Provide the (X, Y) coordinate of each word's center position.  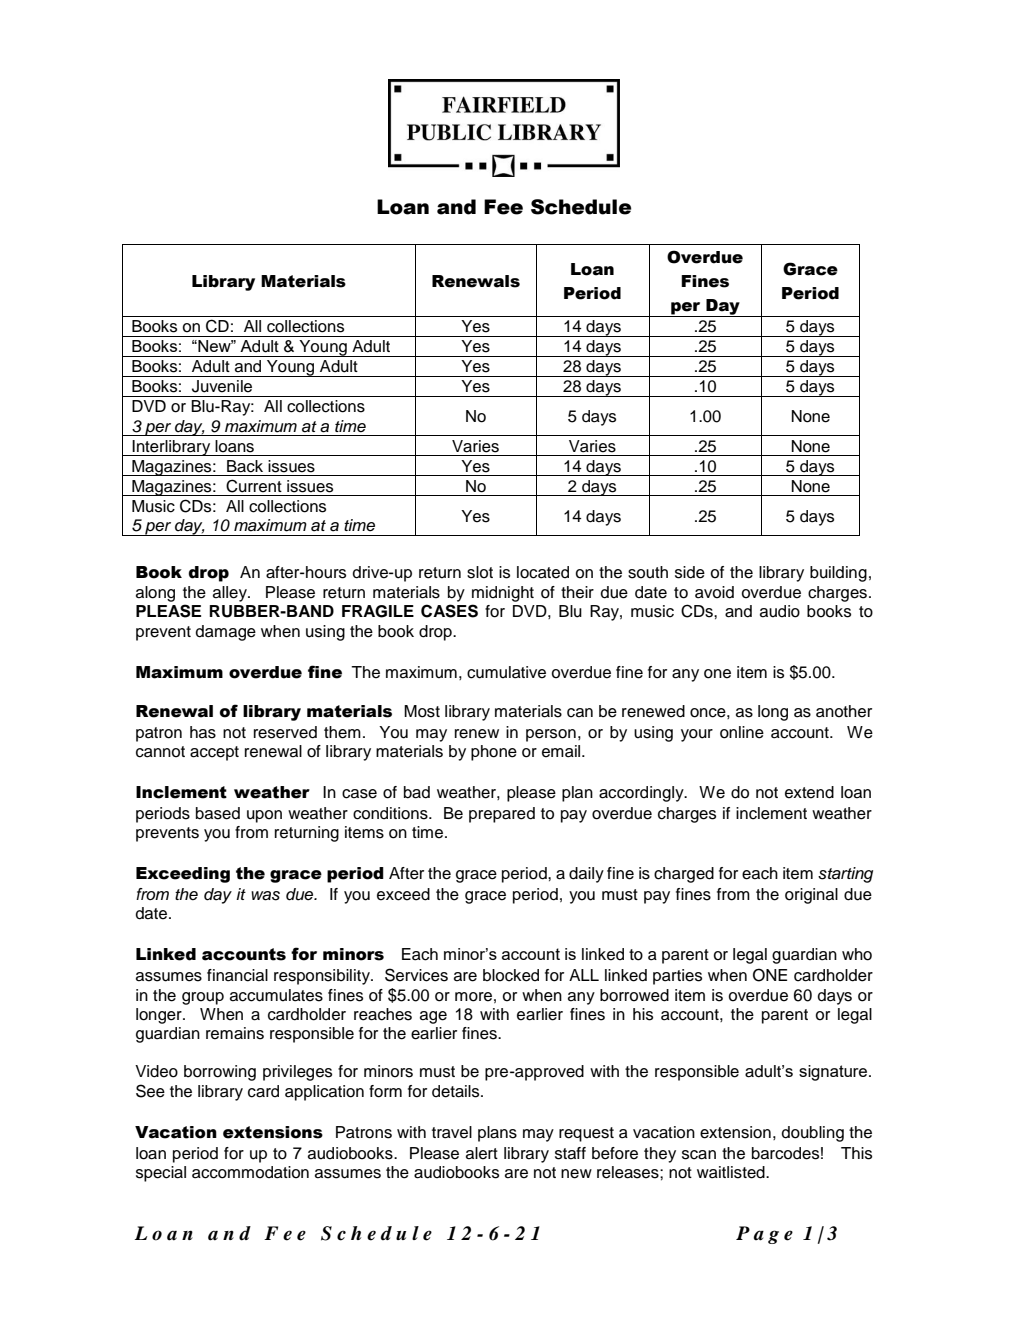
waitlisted (732, 1172)
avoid (714, 592)
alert (482, 1153)
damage (226, 633)
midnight (503, 595)
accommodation (250, 1172)
